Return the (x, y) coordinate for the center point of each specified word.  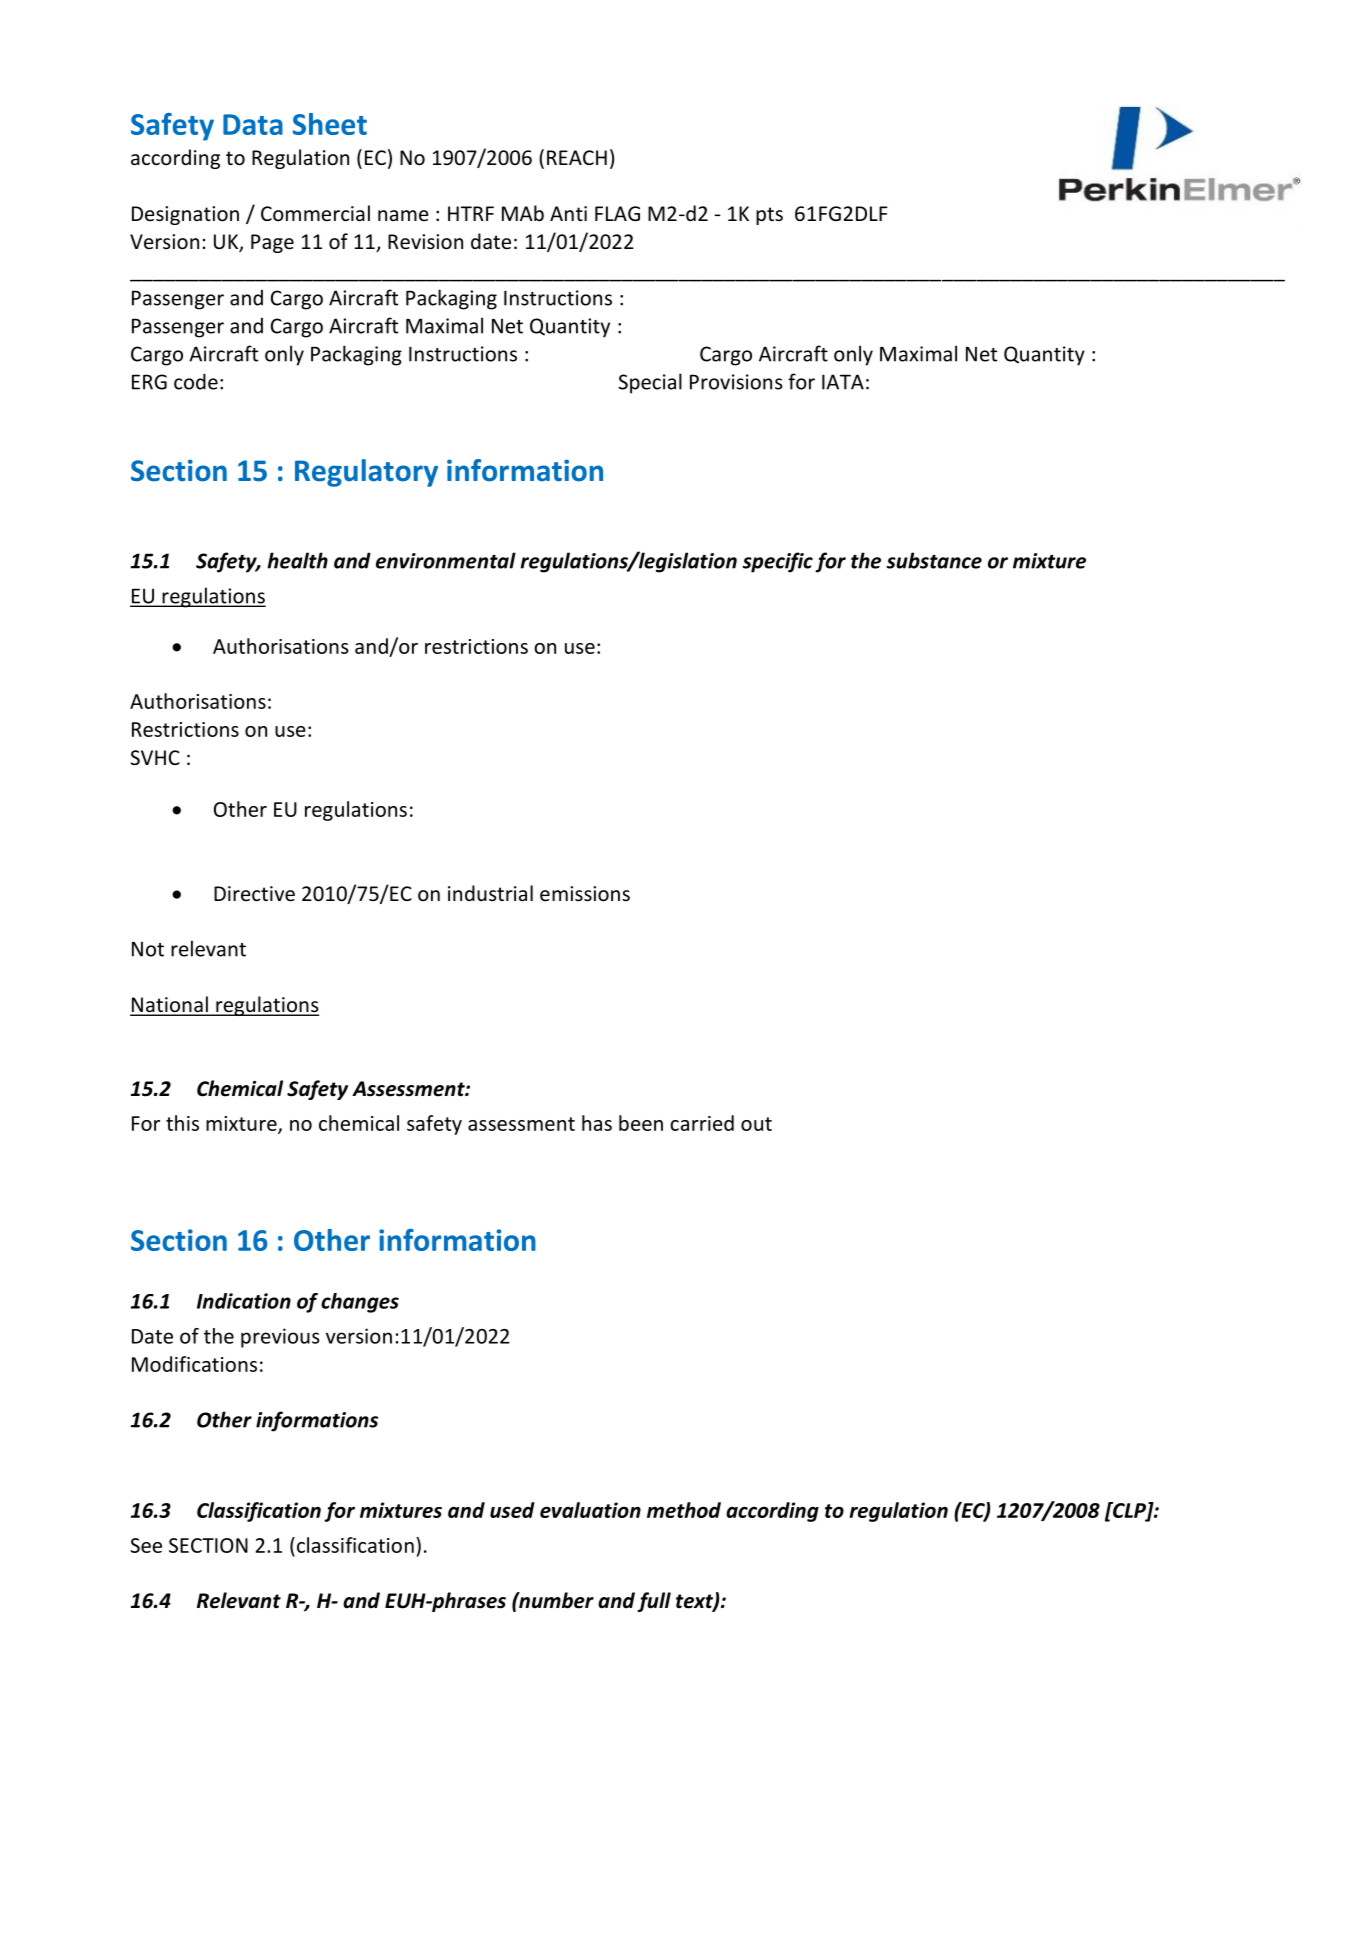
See (146, 1545)
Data (253, 124)
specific (778, 562)
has (597, 1123)
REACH (577, 157)
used (512, 1510)
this (182, 1123)
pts (769, 216)
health (297, 560)
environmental (446, 560)
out (756, 1124)
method (684, 1510)
